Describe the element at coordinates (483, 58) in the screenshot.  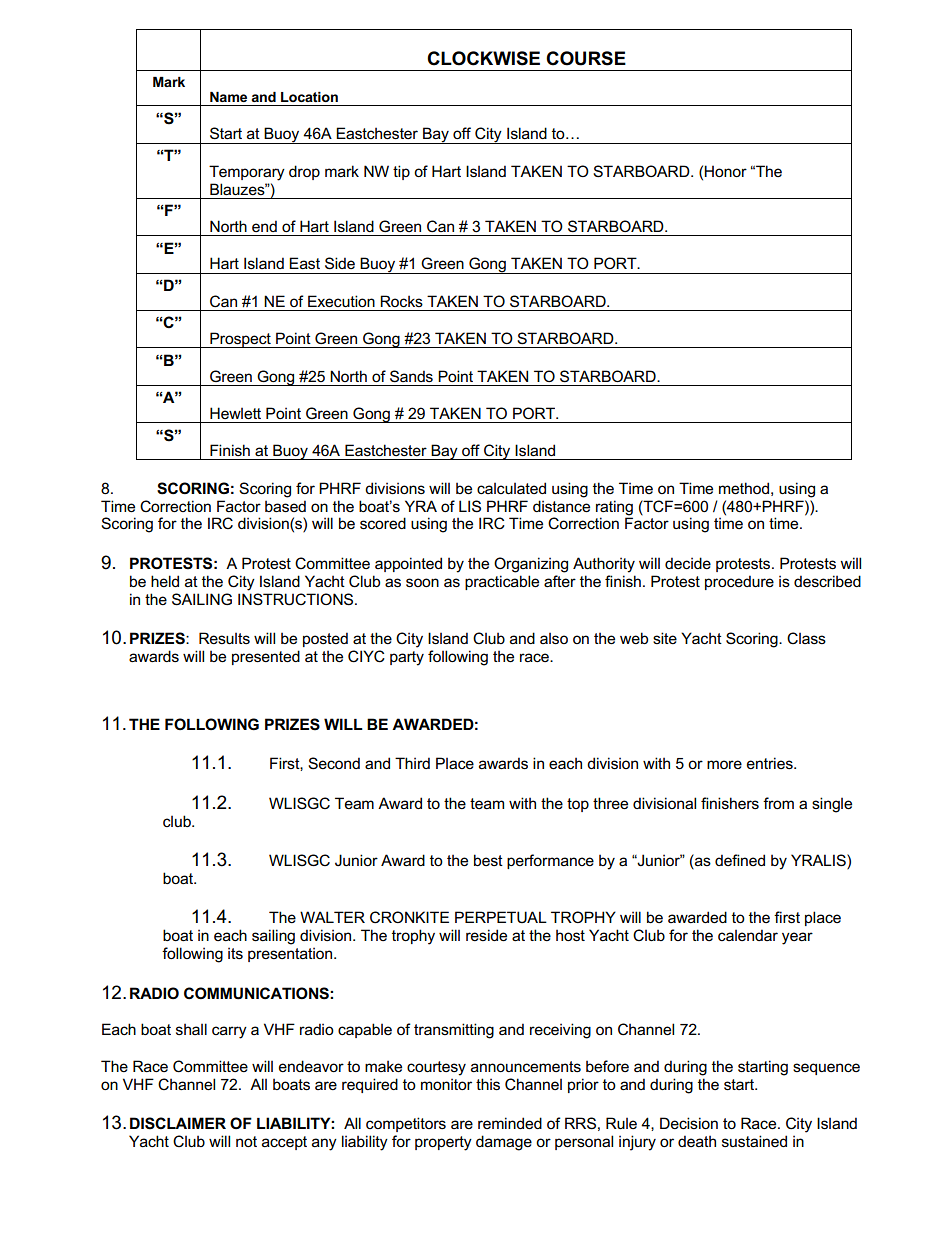
I see `CLOCKWISE` at that location.
